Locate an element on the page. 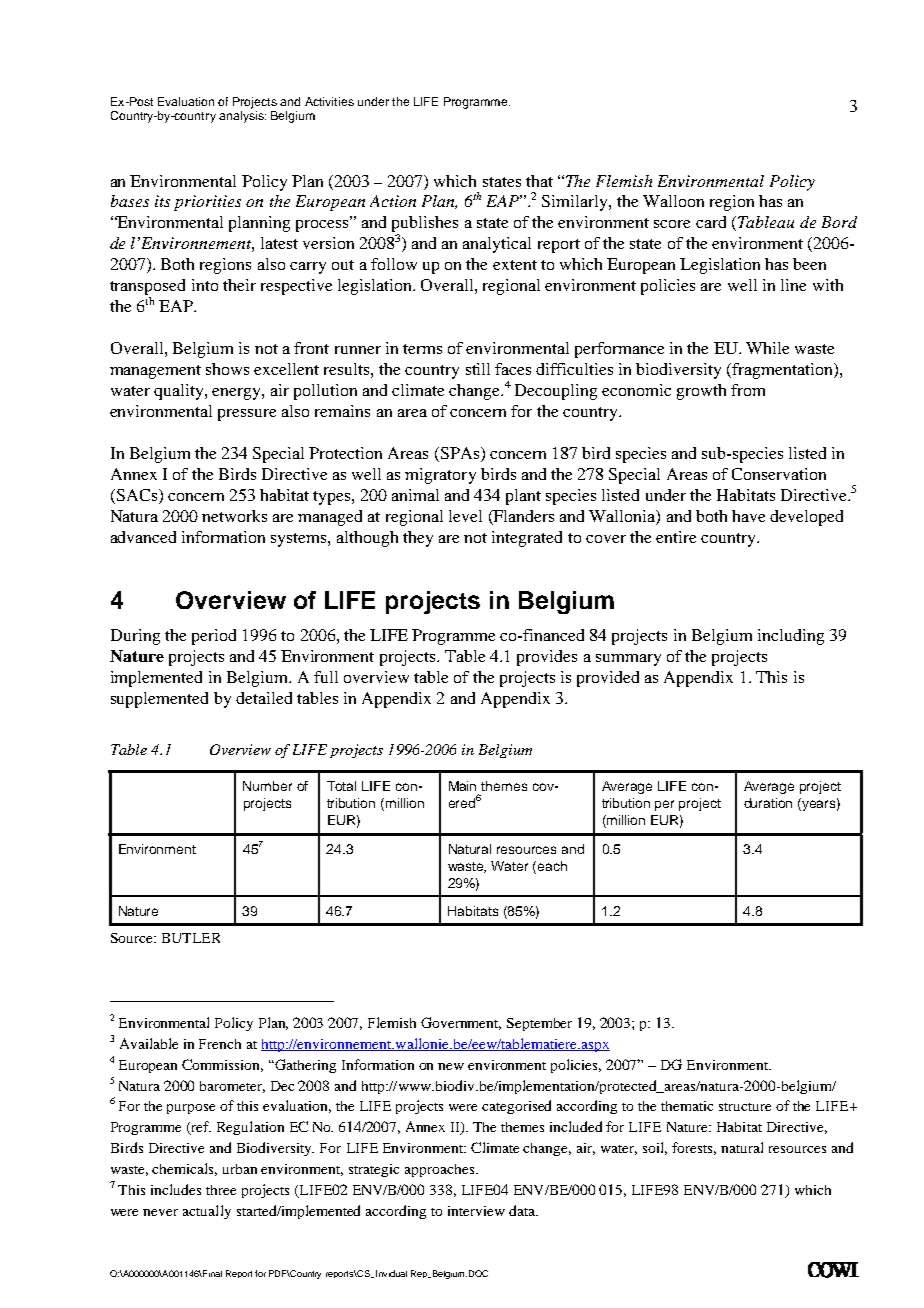 The width and height of the image is (924, 1308). provides is located at coordinates (547, 658).
